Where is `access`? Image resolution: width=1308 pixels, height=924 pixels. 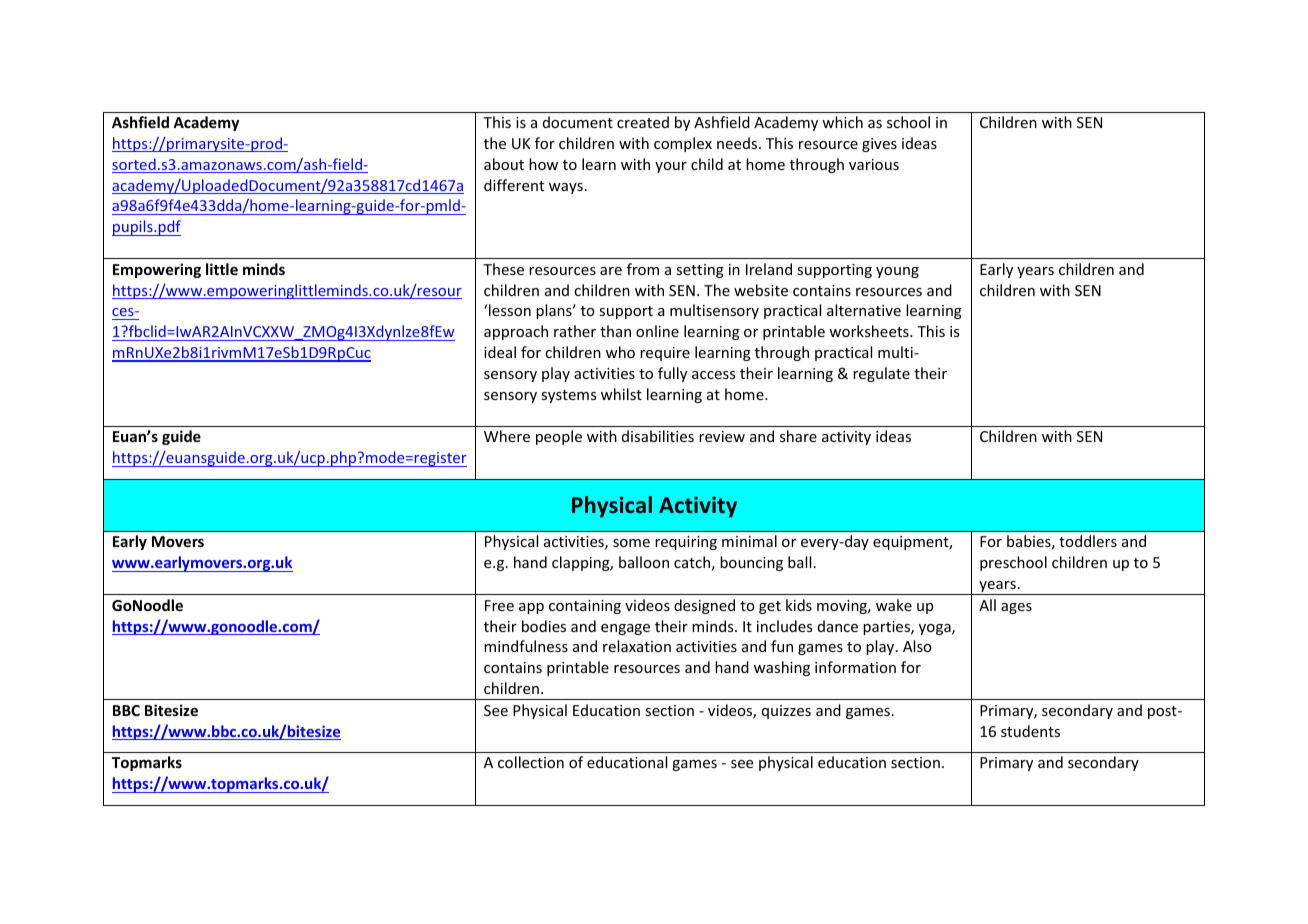 access is located at coordinates (713, 375).
